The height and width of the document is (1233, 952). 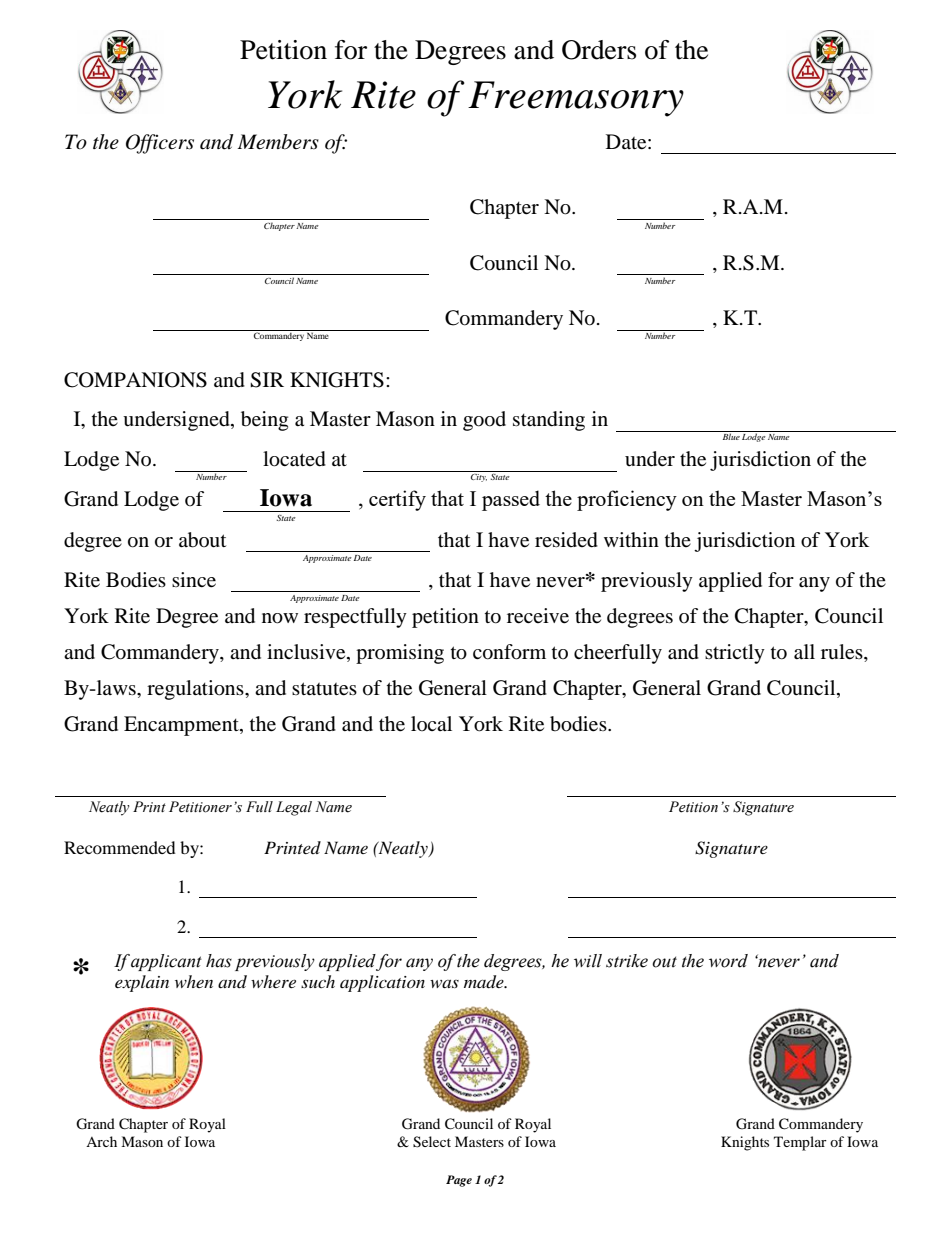 What do you see at coordinates (484, 421) in the document?
I see `good` at bounding box center [484, 421].
